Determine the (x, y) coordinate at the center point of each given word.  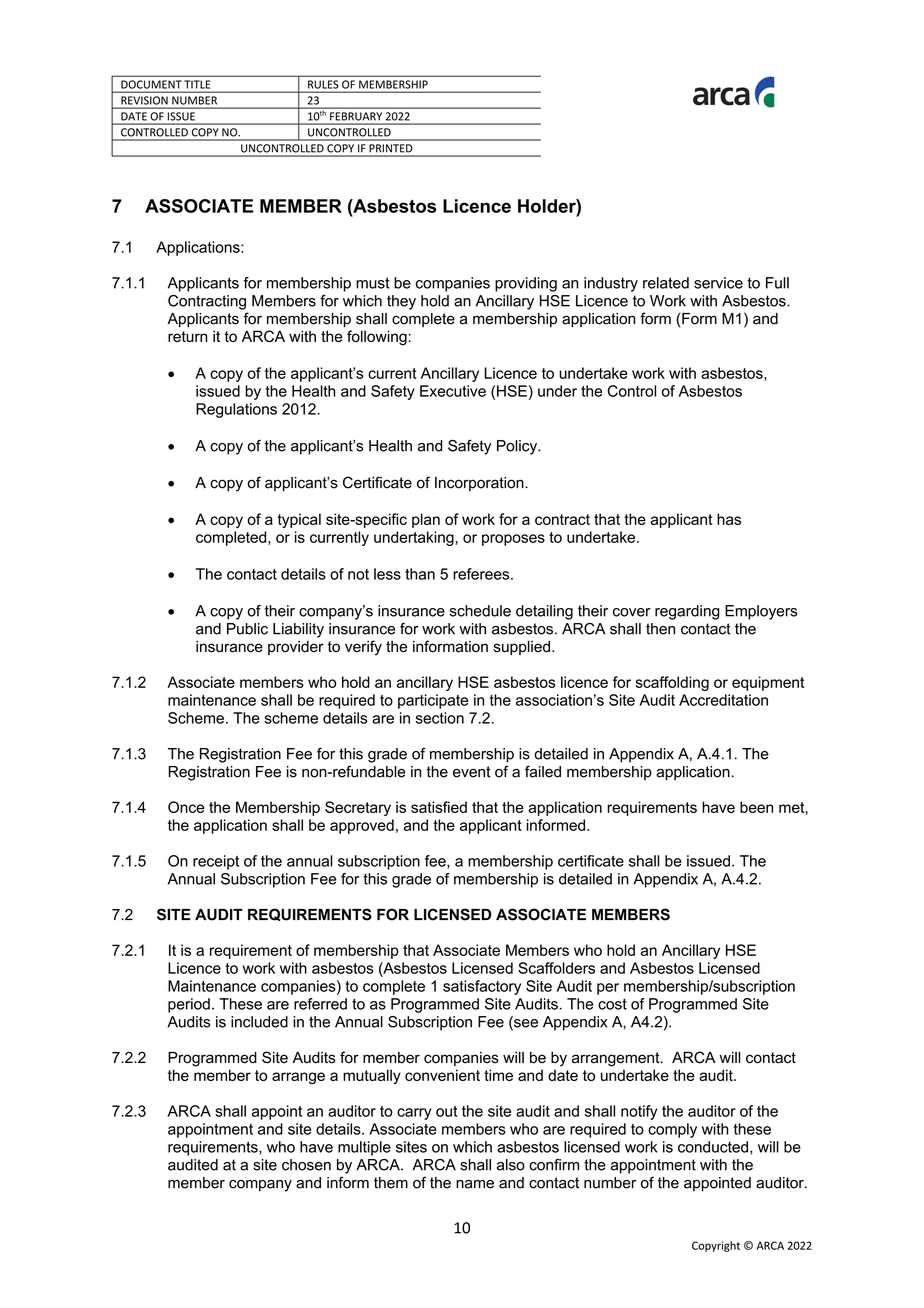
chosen (306, 1165)
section (440, 718)
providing (526, 284)
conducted (714, 1148)
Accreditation (723, 700)
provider (296, 648)
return (187, 336)
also (511, 1165)
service (718, 283)
